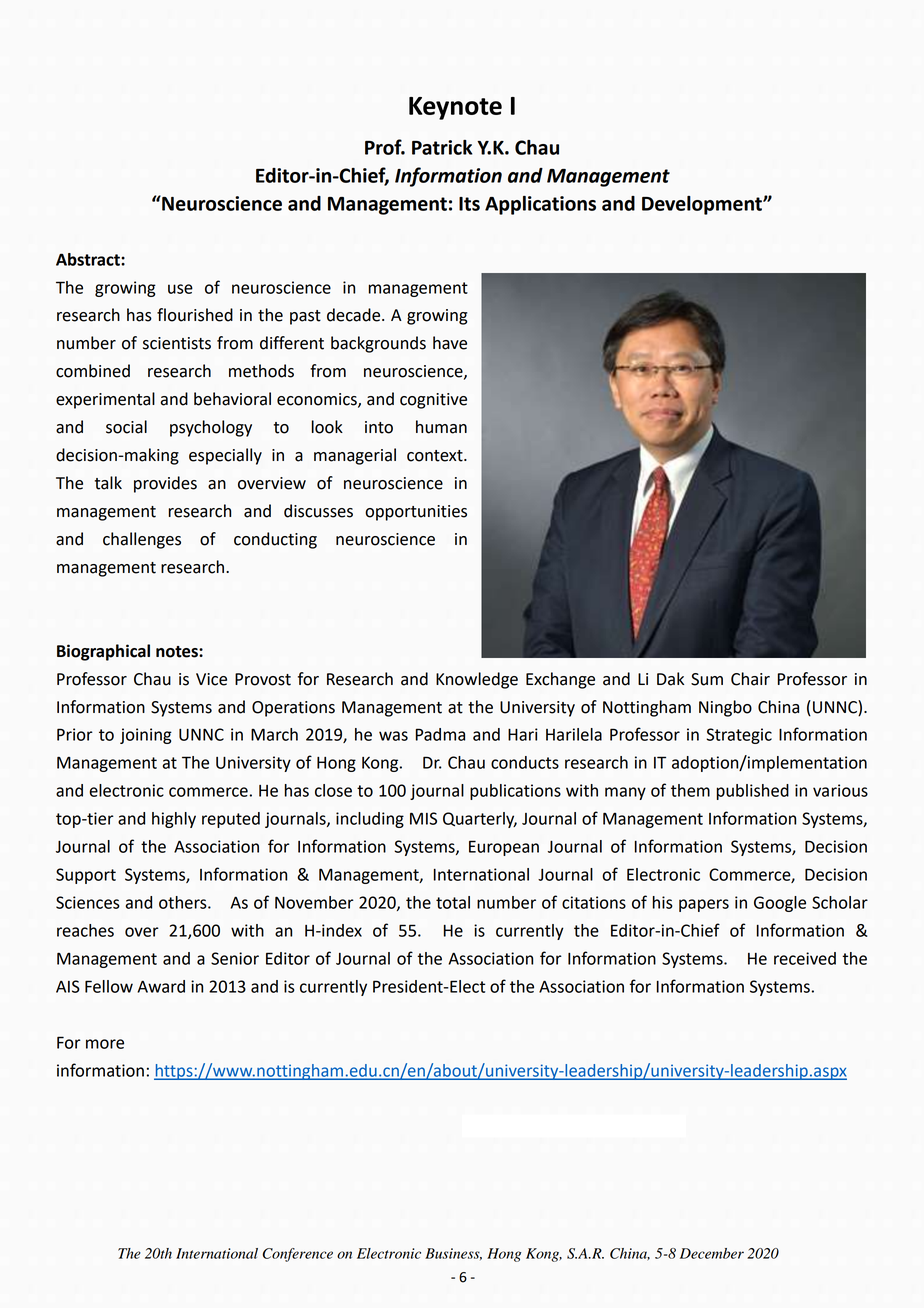 The image size is (924, 1308). Describe the element at coordinates (298, 1255) in the screenshot. I see `Conference` at that location.
